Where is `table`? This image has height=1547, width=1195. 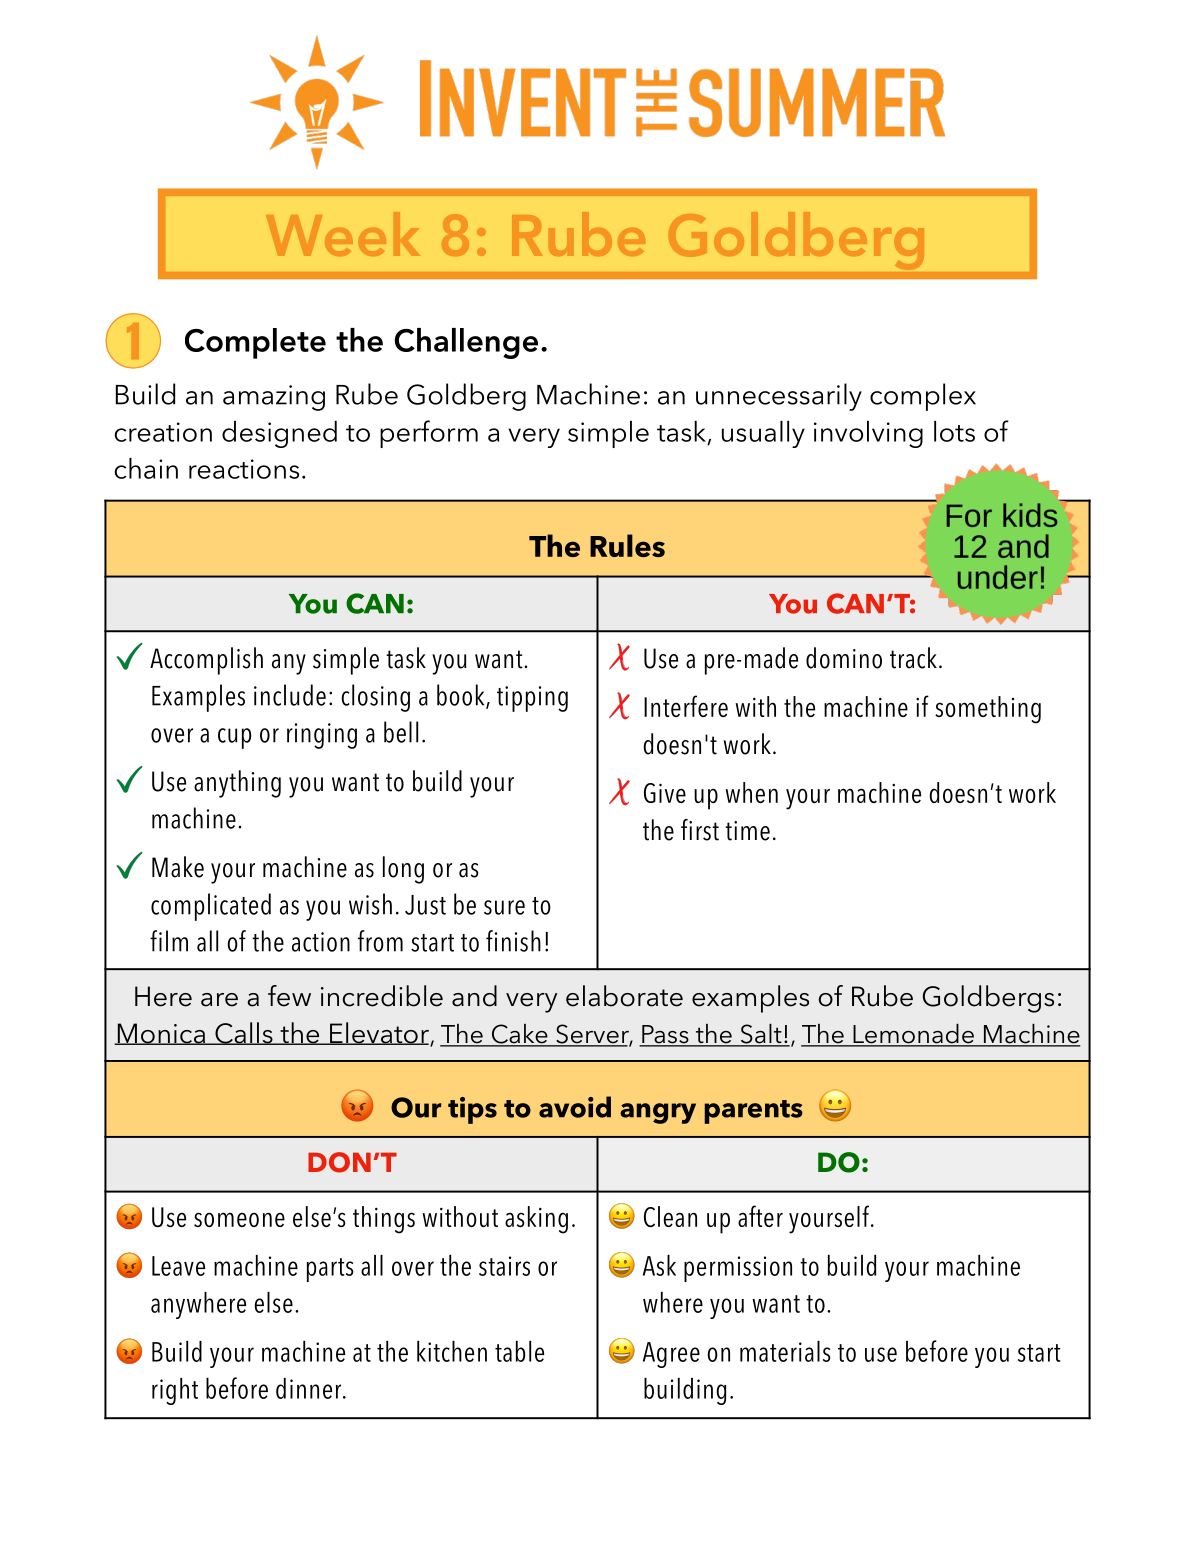 table is located at coordinates (519, 1351).
